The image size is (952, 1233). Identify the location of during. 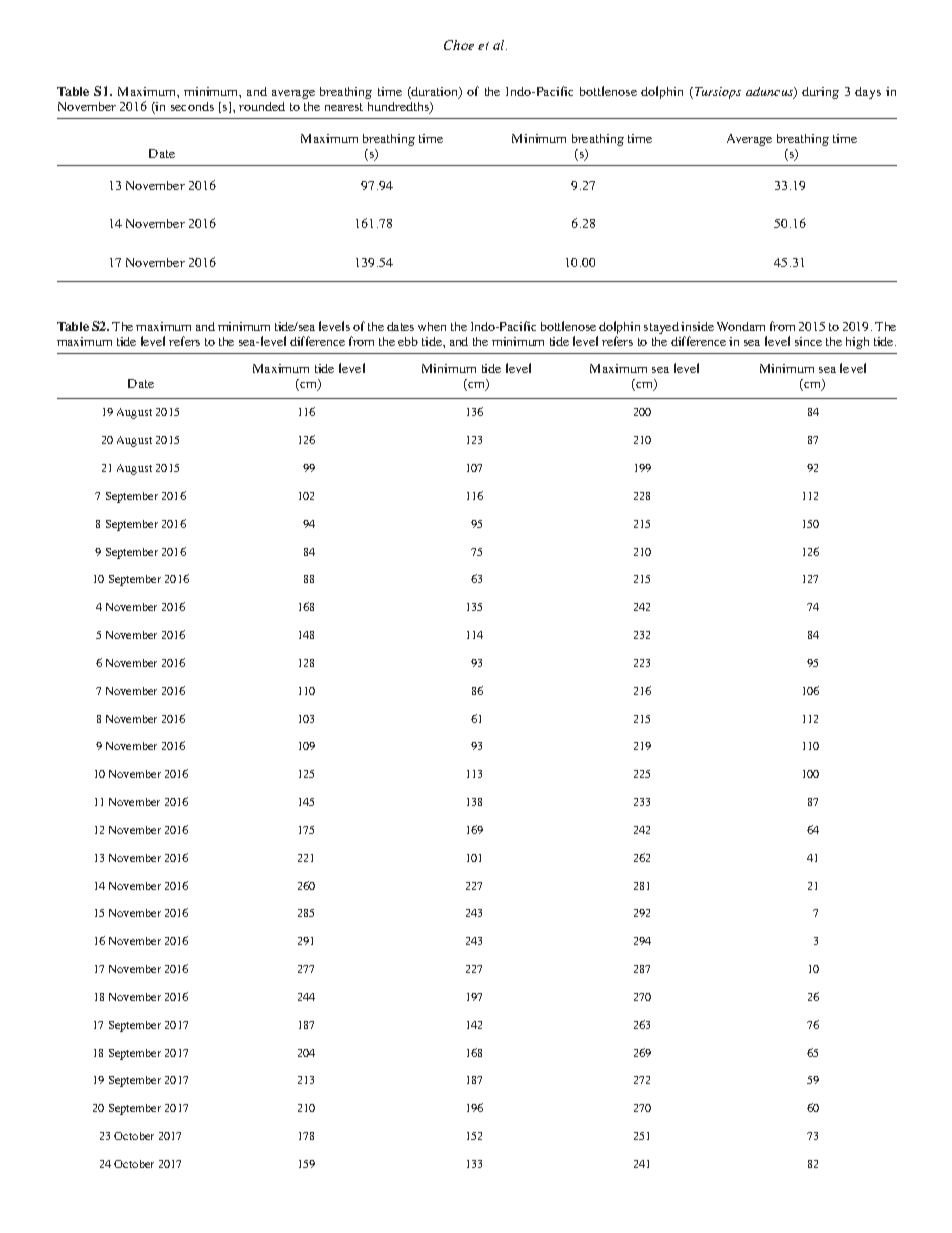
(820, 93).
